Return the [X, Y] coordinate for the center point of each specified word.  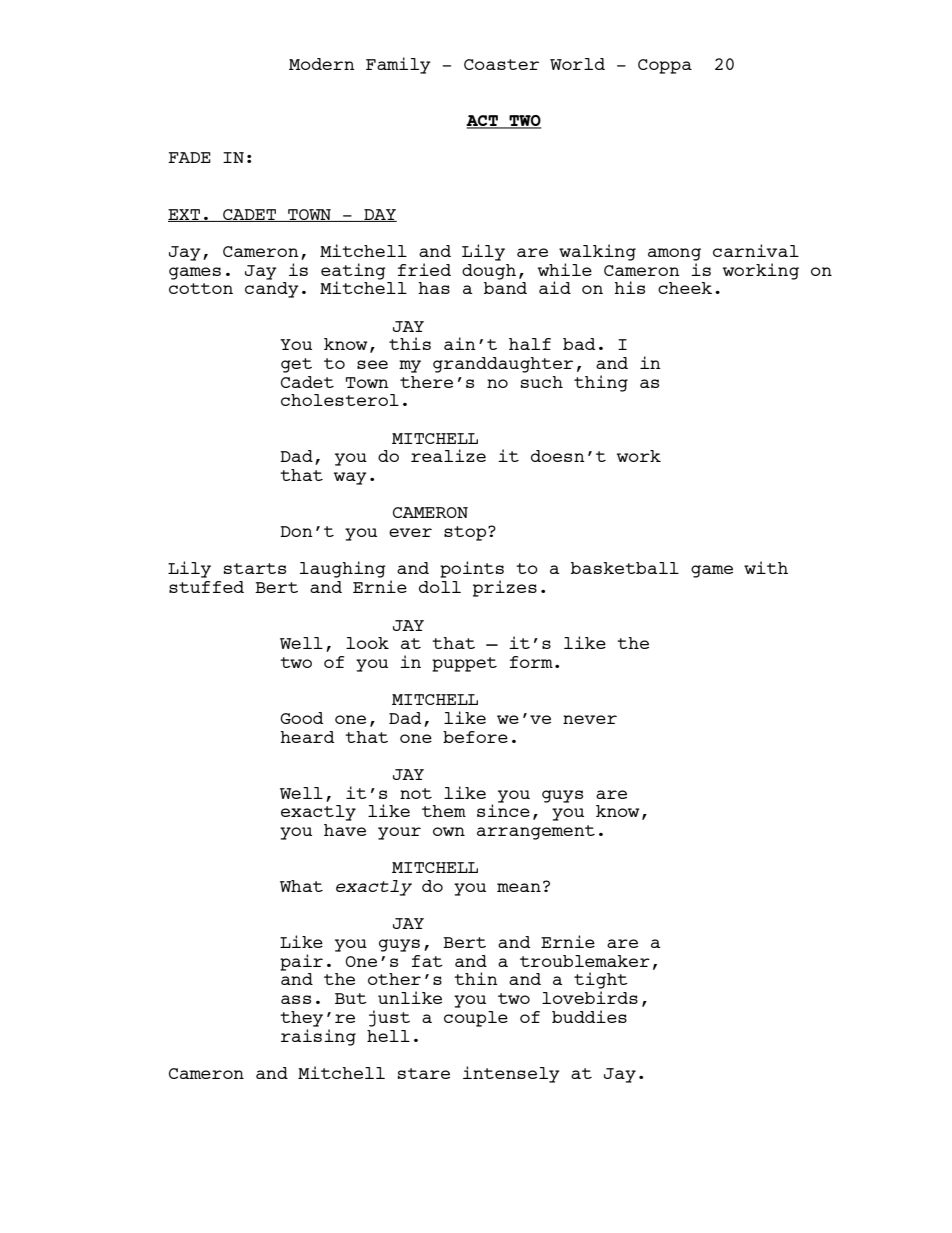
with [766, 567]
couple [476, 1019]
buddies [589, 1016]
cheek [685, 288]
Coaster [501, 64]
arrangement [536, 832]
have [345, 830]
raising [318, 1036]
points [472, 571]
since [503, 809]
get [296, 365]
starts [255, 568]
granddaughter [503, 365]
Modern [322, 64]
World [577, 64]
